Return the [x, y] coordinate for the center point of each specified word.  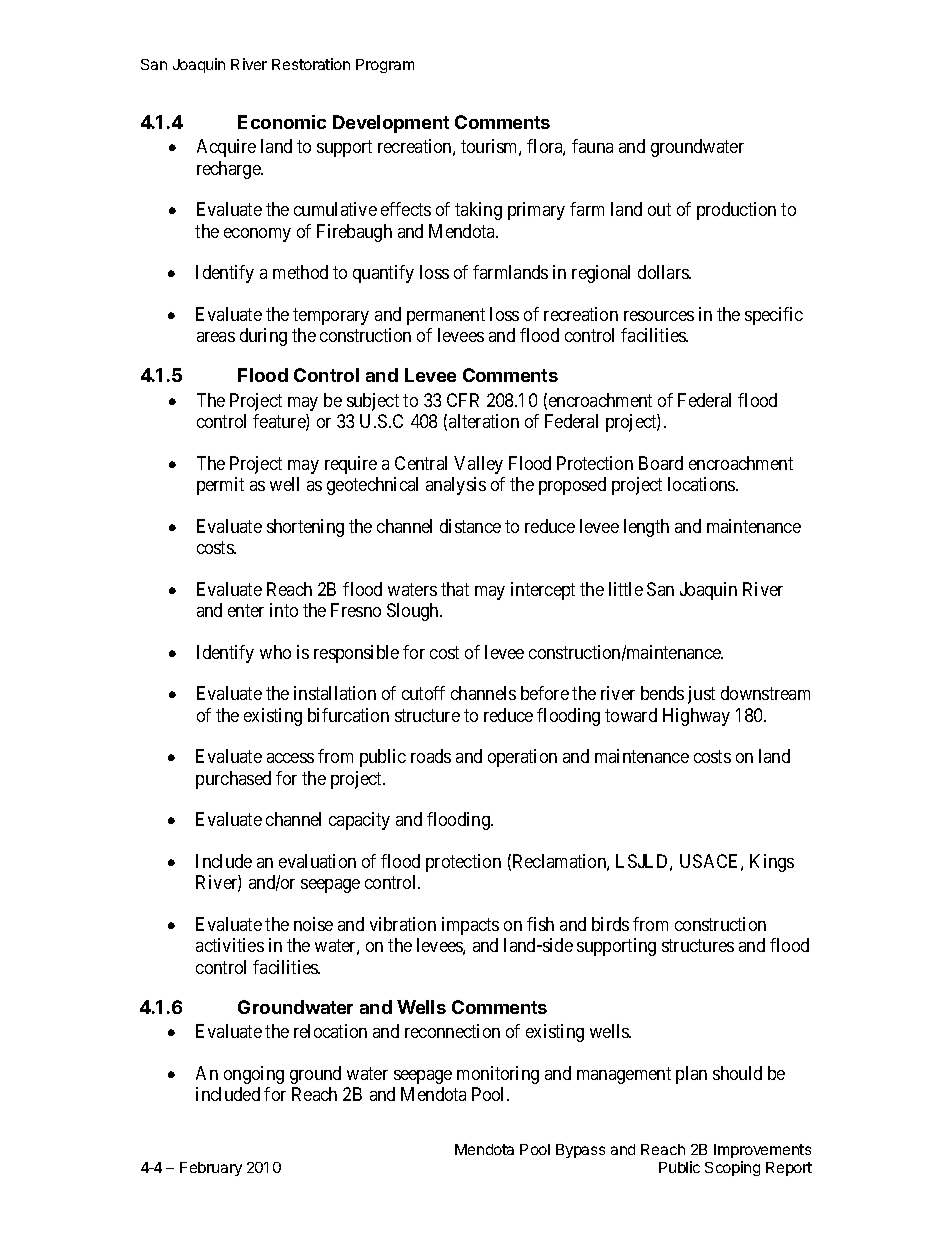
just [701, 695]
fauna [592, 146]
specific [774, 316]
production [736, 211]
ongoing [254, 1075]
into [284, 610]
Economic [282, 122]
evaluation [317, 861]
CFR [463, 400]
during [263, 337]
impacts [470, 926]
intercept [543, 591]
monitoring [498, 1075]
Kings [772, 863]
